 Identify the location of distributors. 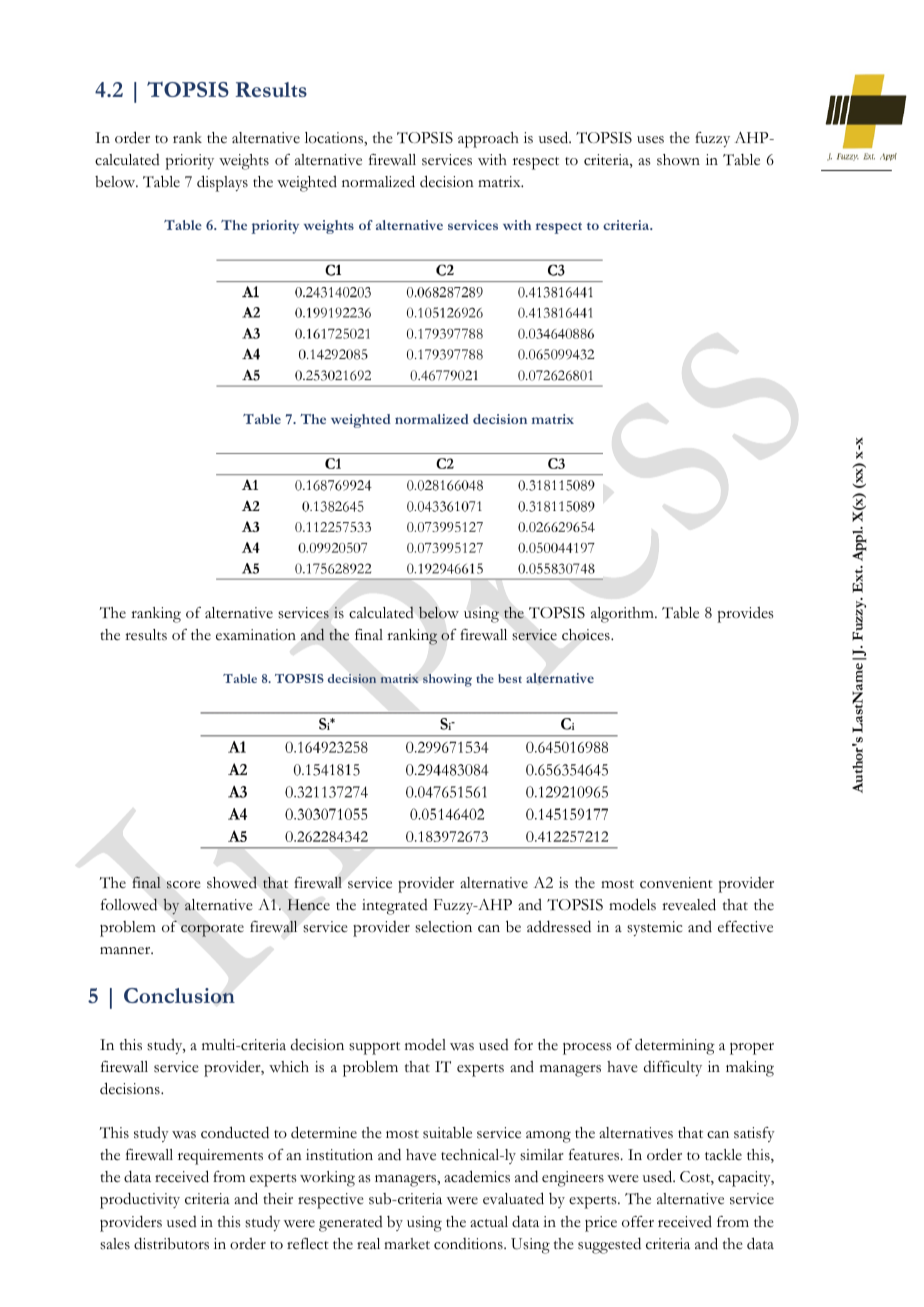
(171, 1243).
